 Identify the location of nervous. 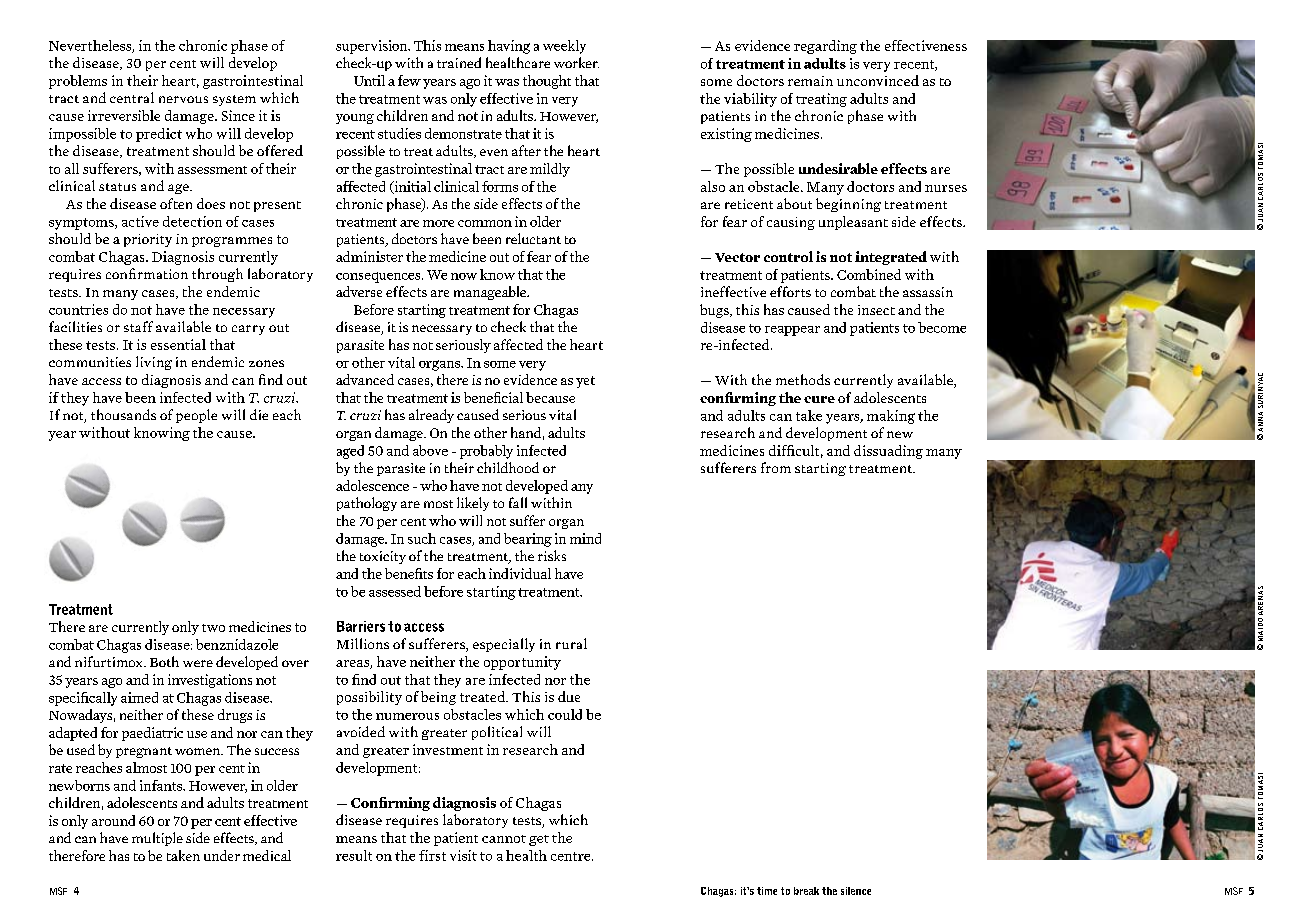
(183, 99).
